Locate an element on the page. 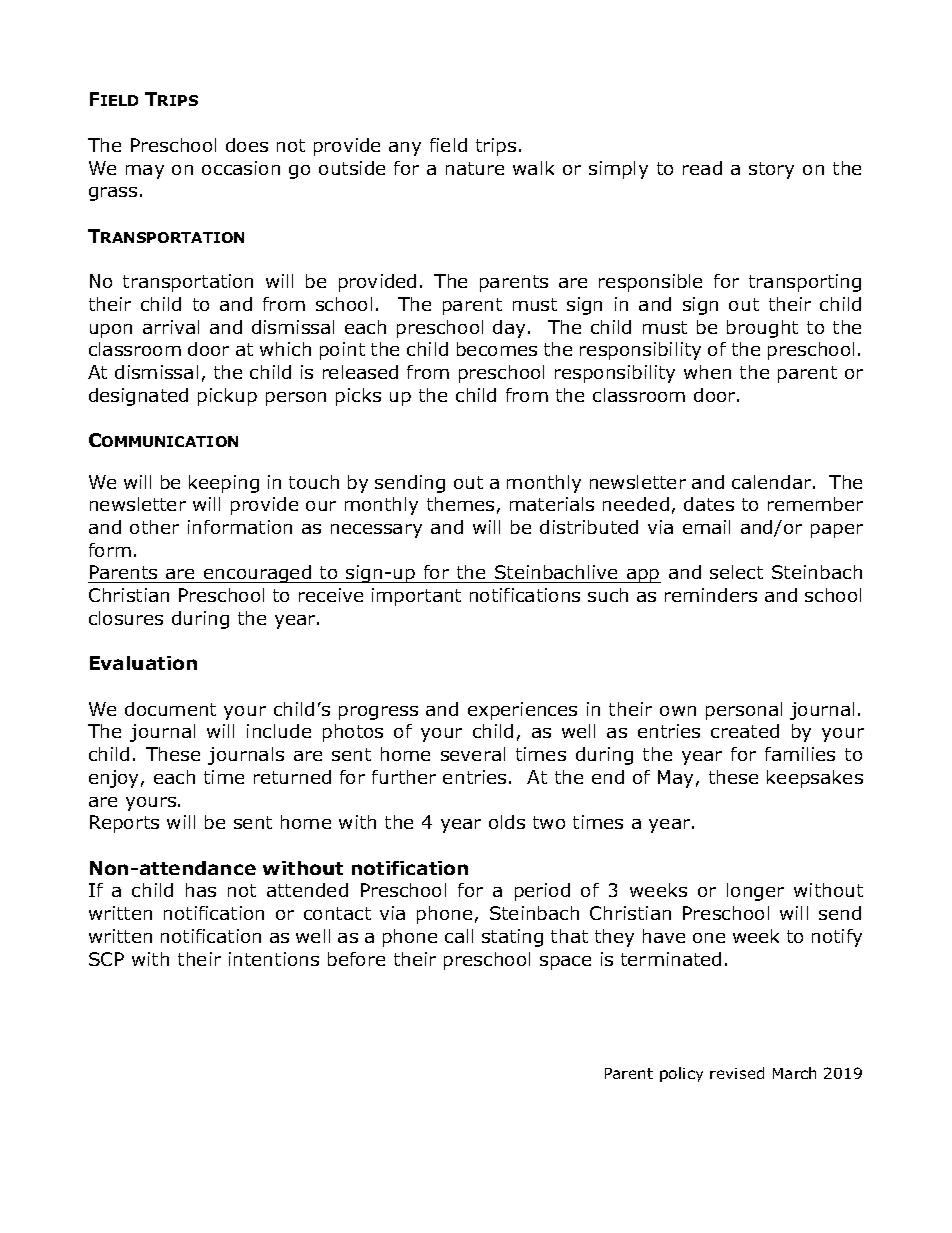 This image has width=952, height=1233. other is located at coordinates (154, 527).
